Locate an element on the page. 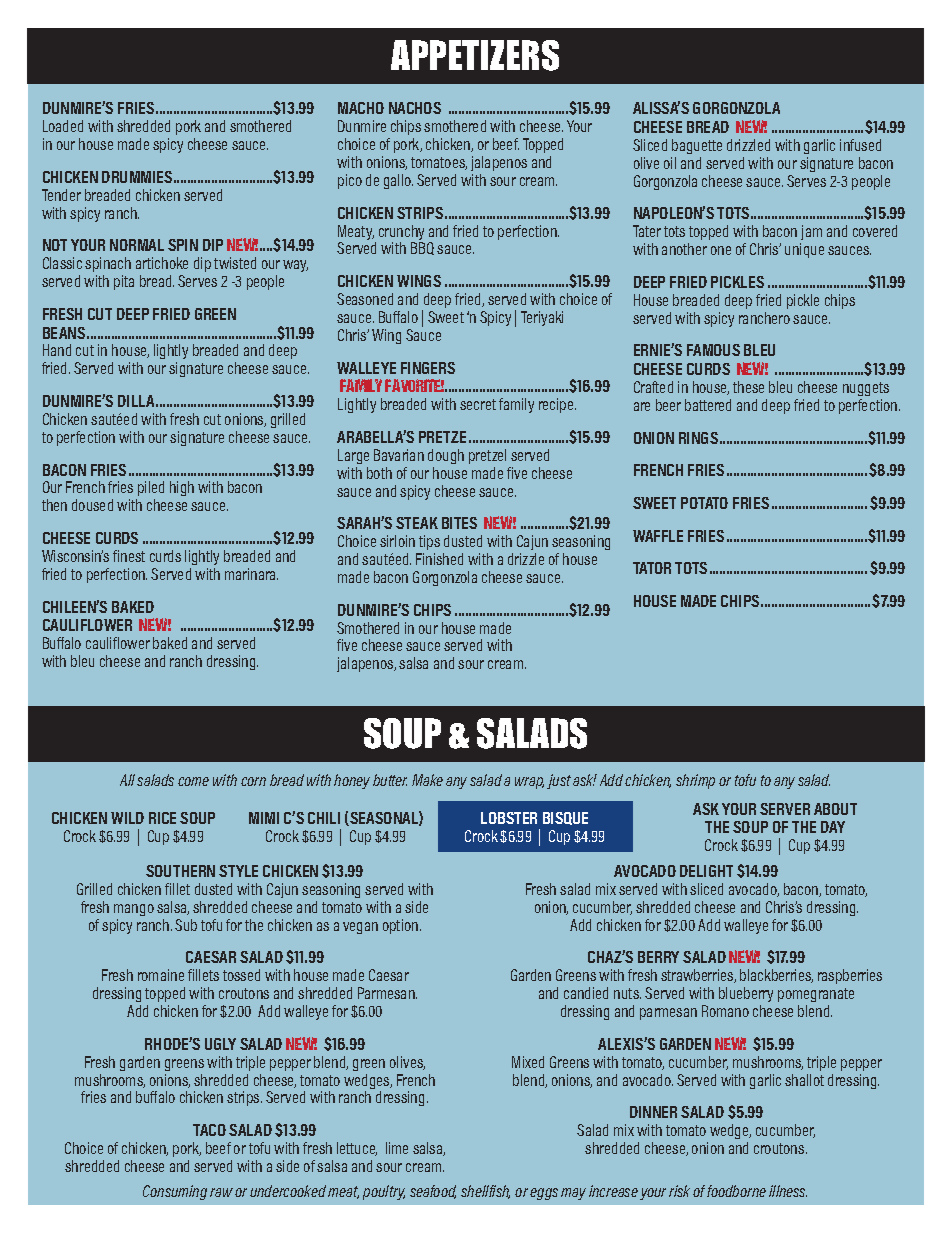 This document has height=1233, width=952. baguette is located at coordinates (697, 146).
